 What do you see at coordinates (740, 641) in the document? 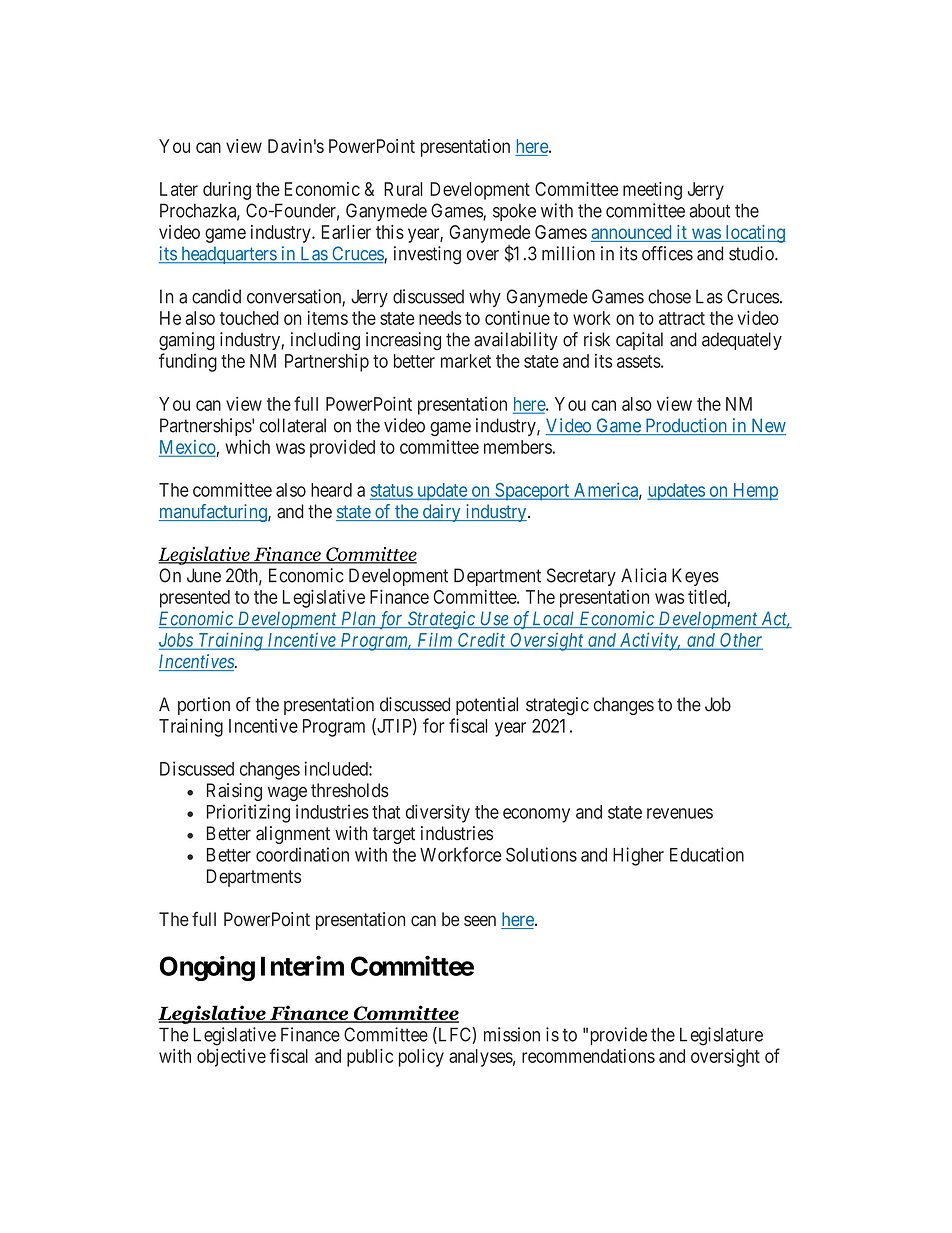
I see `Other` at bounding box center [740, 641].
